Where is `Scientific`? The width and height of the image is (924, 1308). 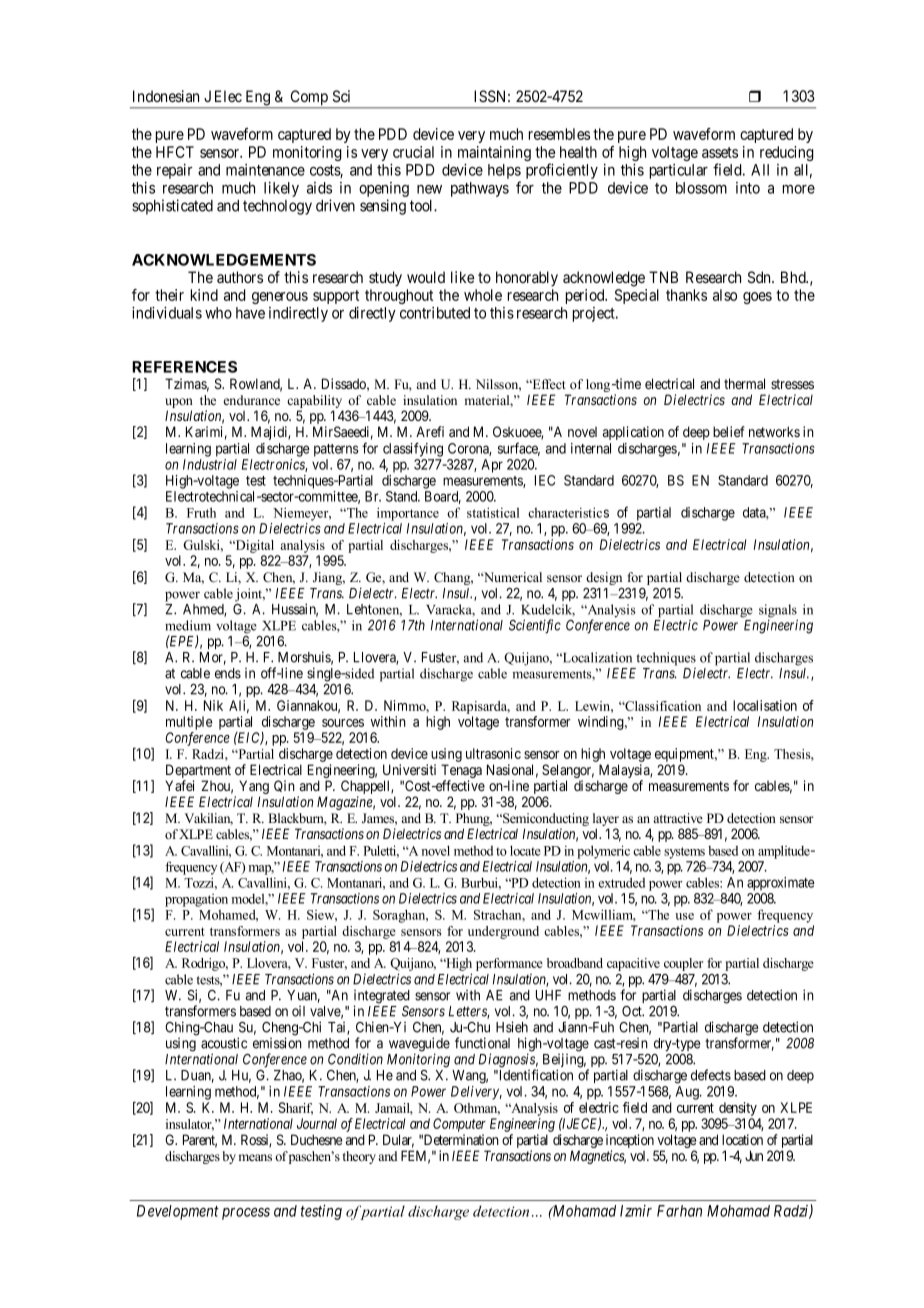
Scientific is located at coordinates (535, 626).
